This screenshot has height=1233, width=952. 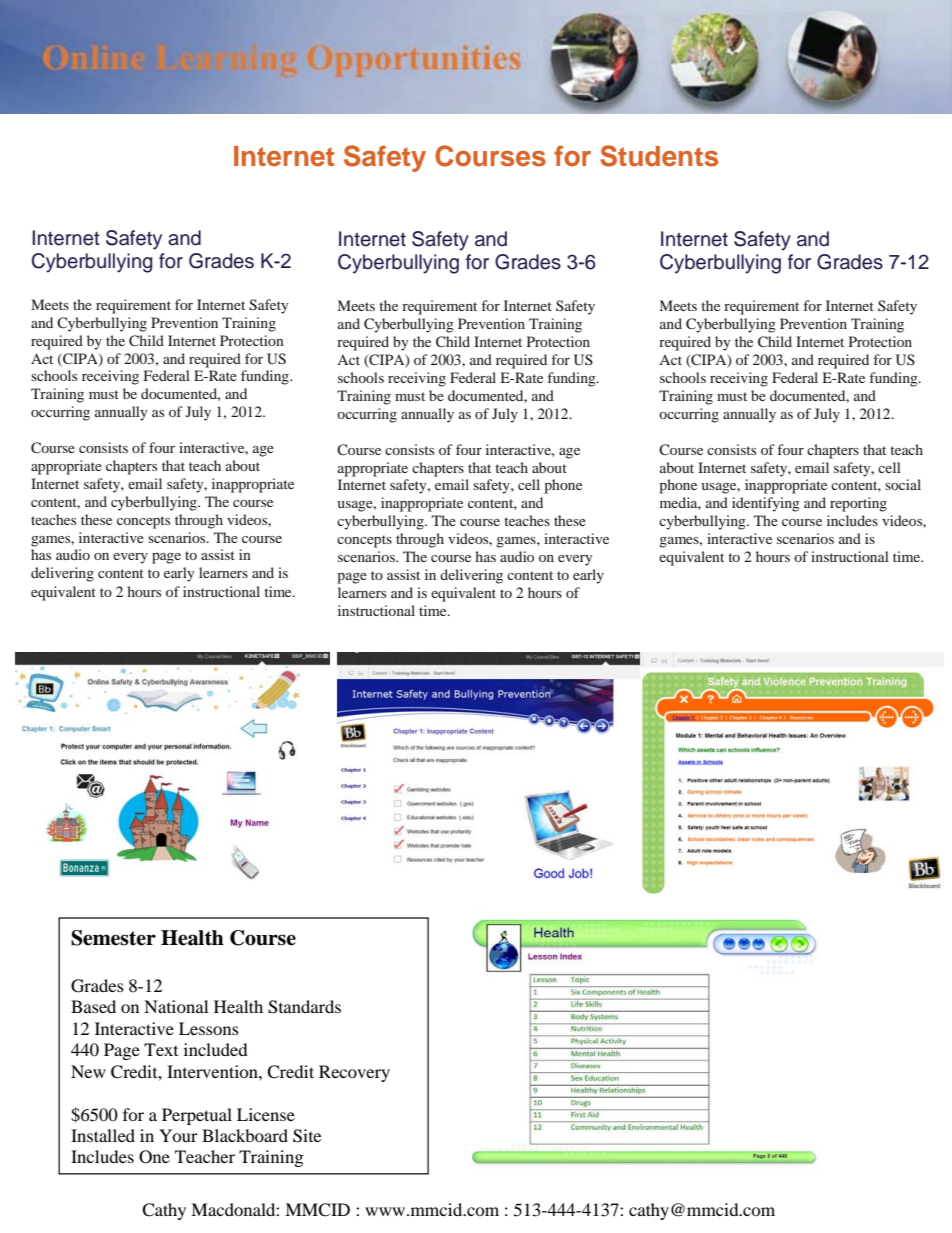 I want to click on Recovery, so click(x=354, y=1073).
